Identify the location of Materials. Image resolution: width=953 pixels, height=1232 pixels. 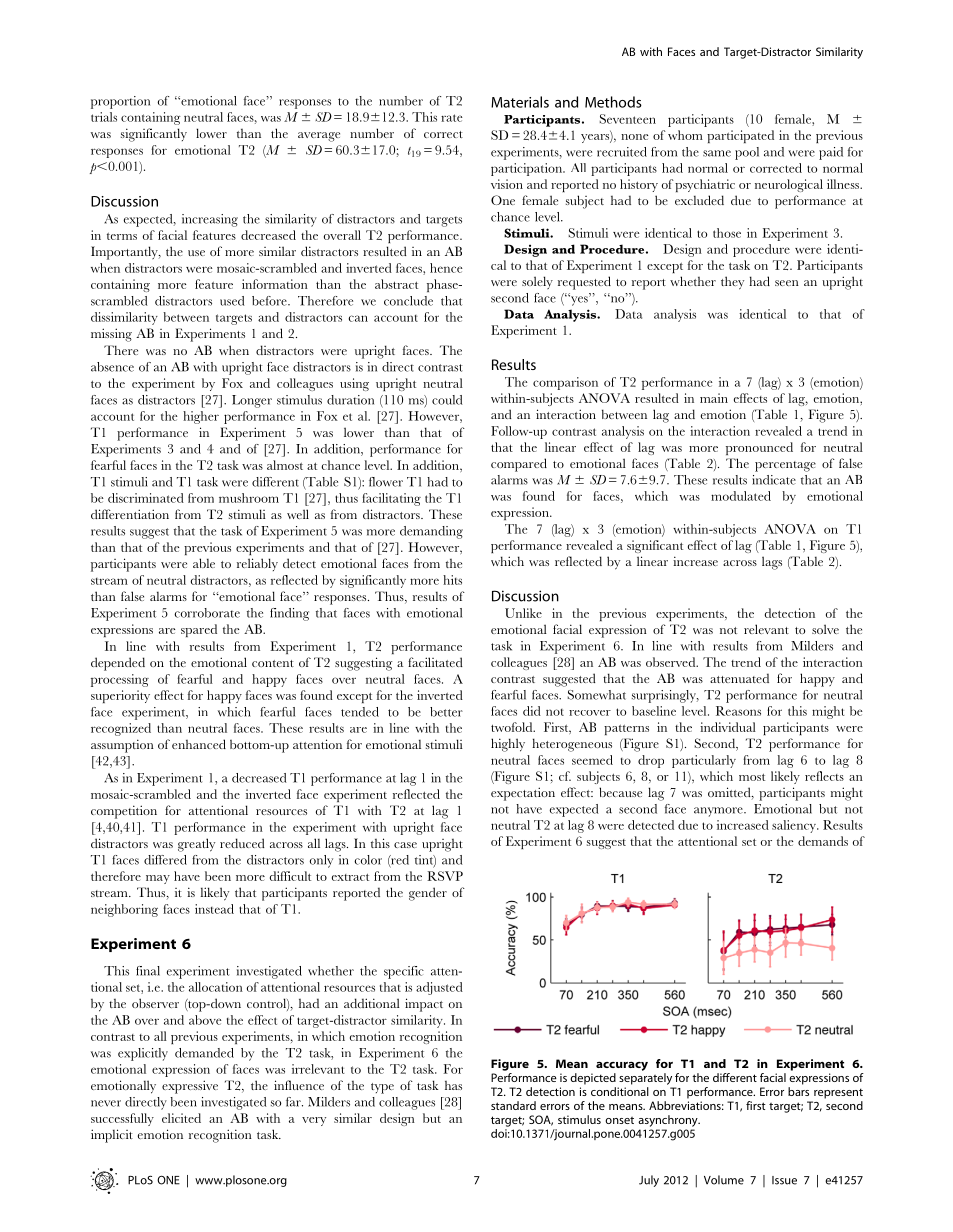
(520, 102).
